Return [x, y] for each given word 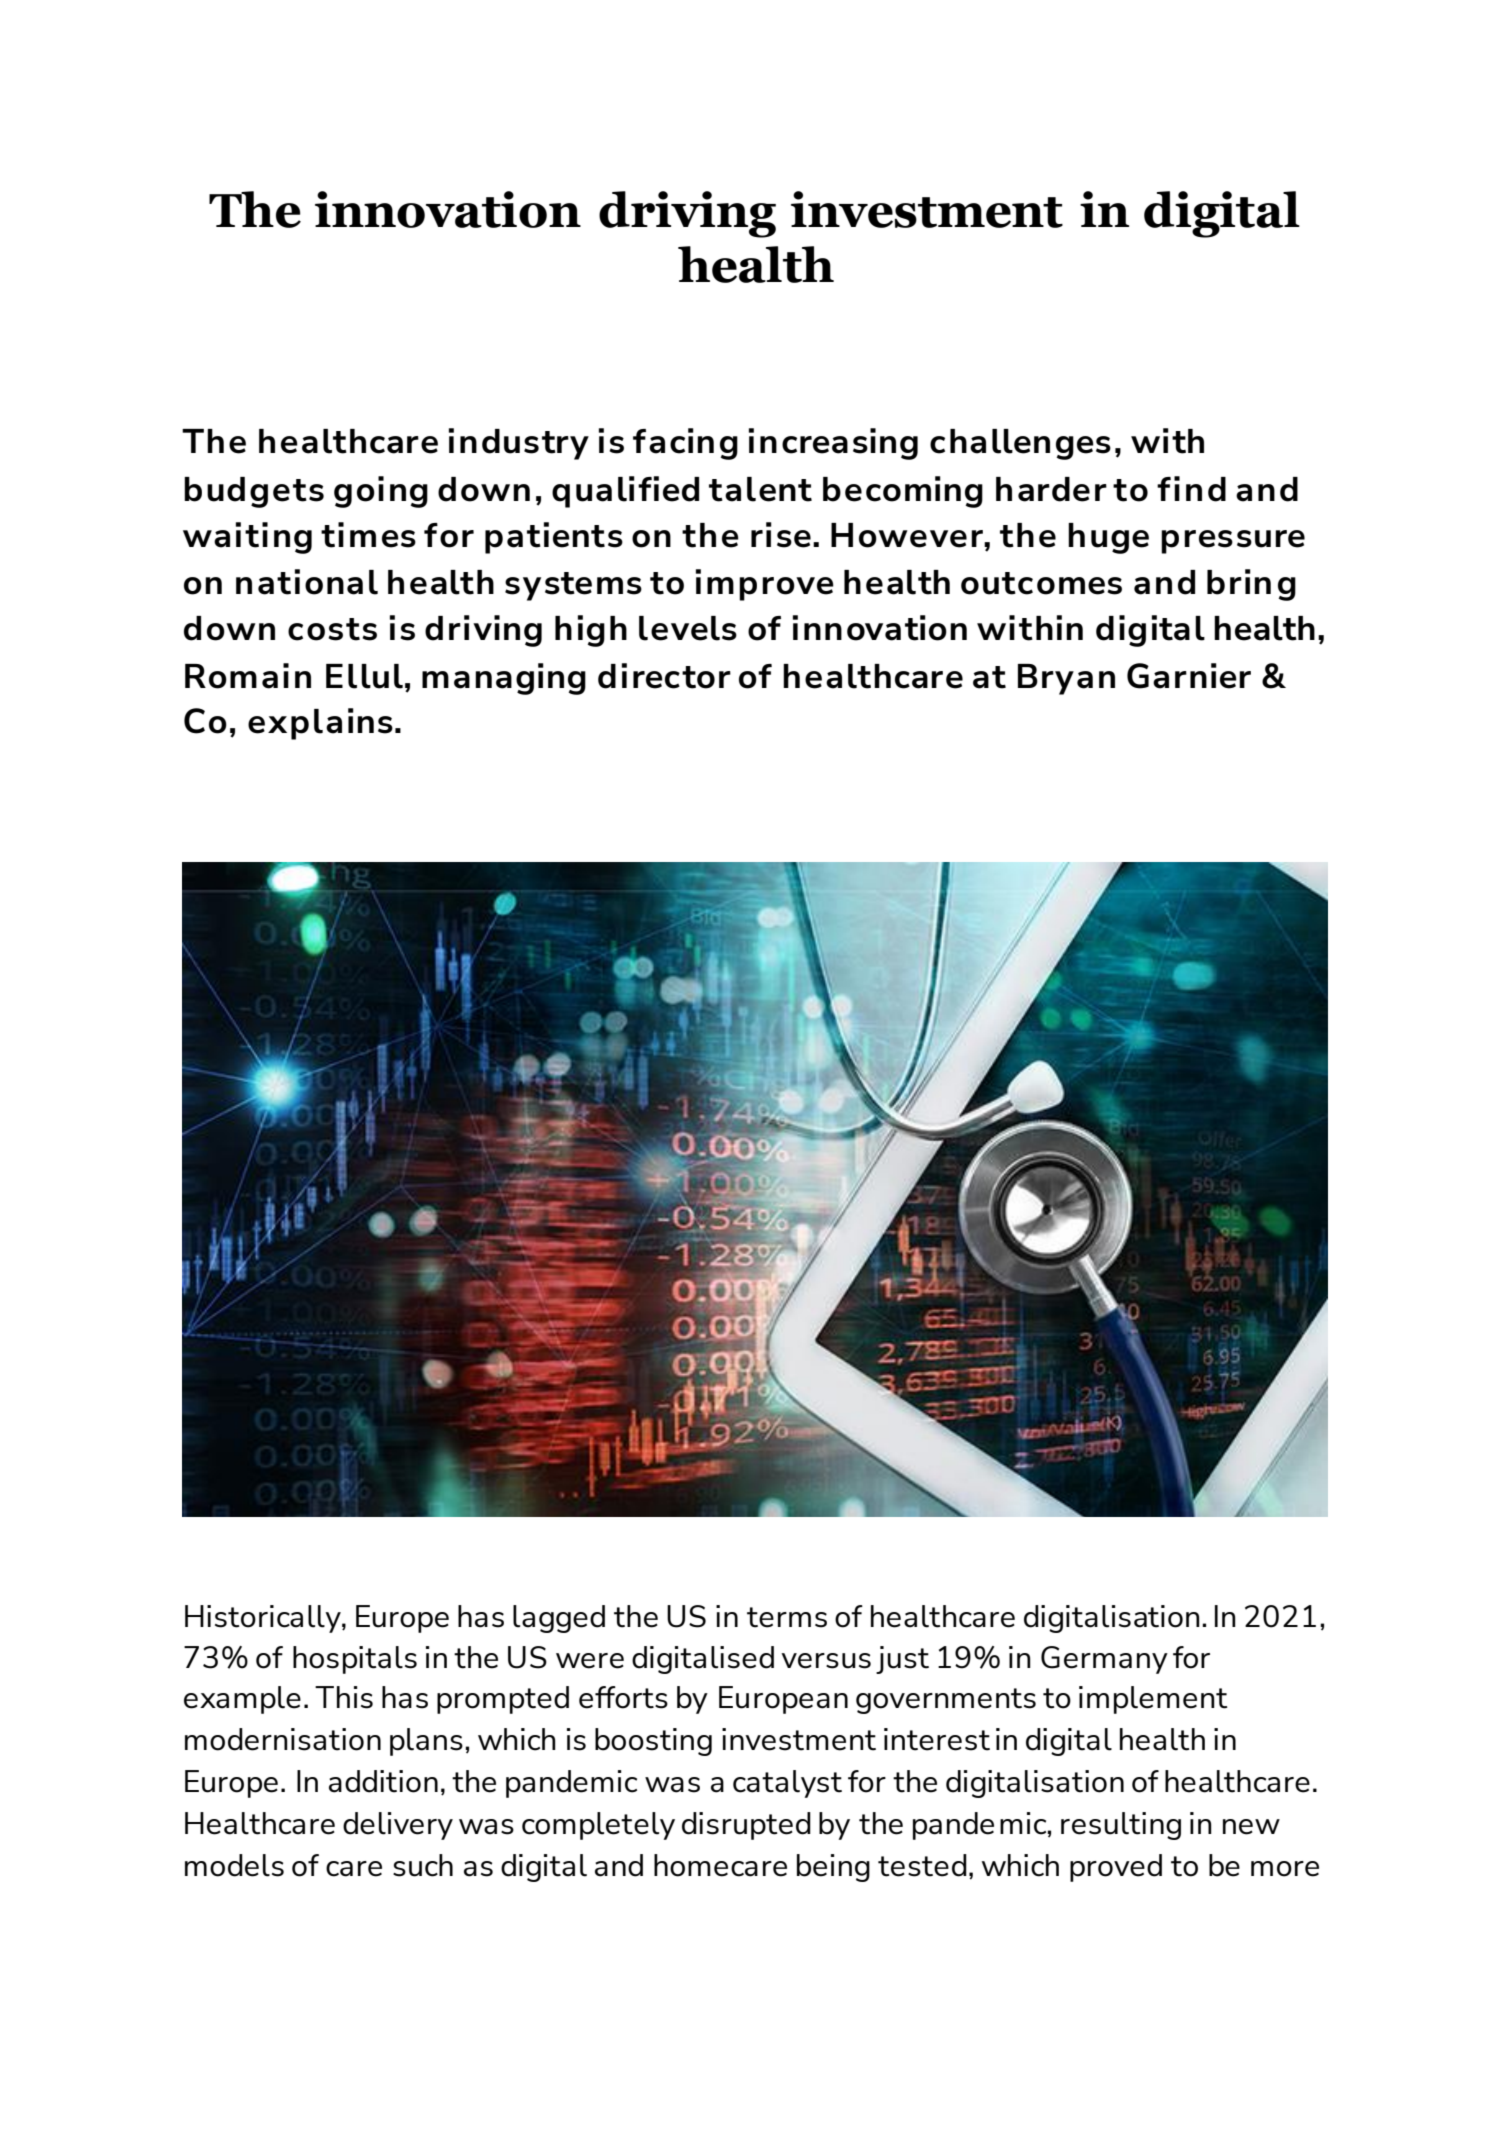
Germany [1104, 1660]
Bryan [1066, 679]
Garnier [1189, 676]
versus [826, 1661]
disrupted [746, 1826]
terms [787, 1617]
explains [320, 724]
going [381, 492]
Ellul [364, 676]
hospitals [355, 1660]
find [1191, 489]
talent [760, 489]
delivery [398, 1826]
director [664, 676]
